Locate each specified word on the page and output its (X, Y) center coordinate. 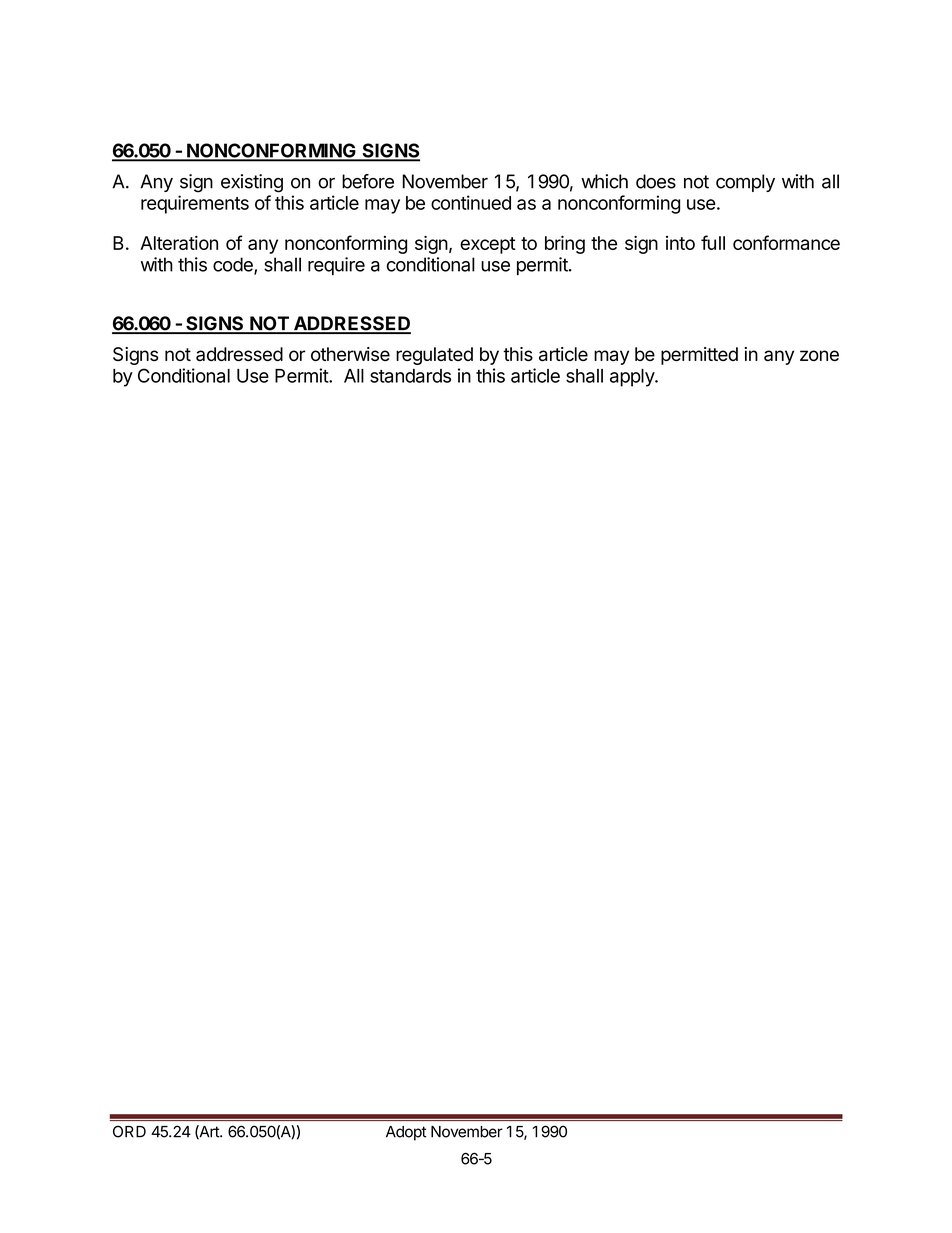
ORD (129, 1131)
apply (633, 378)
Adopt (406, 1133)
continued (471, 202)
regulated (434, 356)
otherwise (350, 354)
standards (410, 376)
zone (819, 355)
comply (745, 183)
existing (252, 183)
